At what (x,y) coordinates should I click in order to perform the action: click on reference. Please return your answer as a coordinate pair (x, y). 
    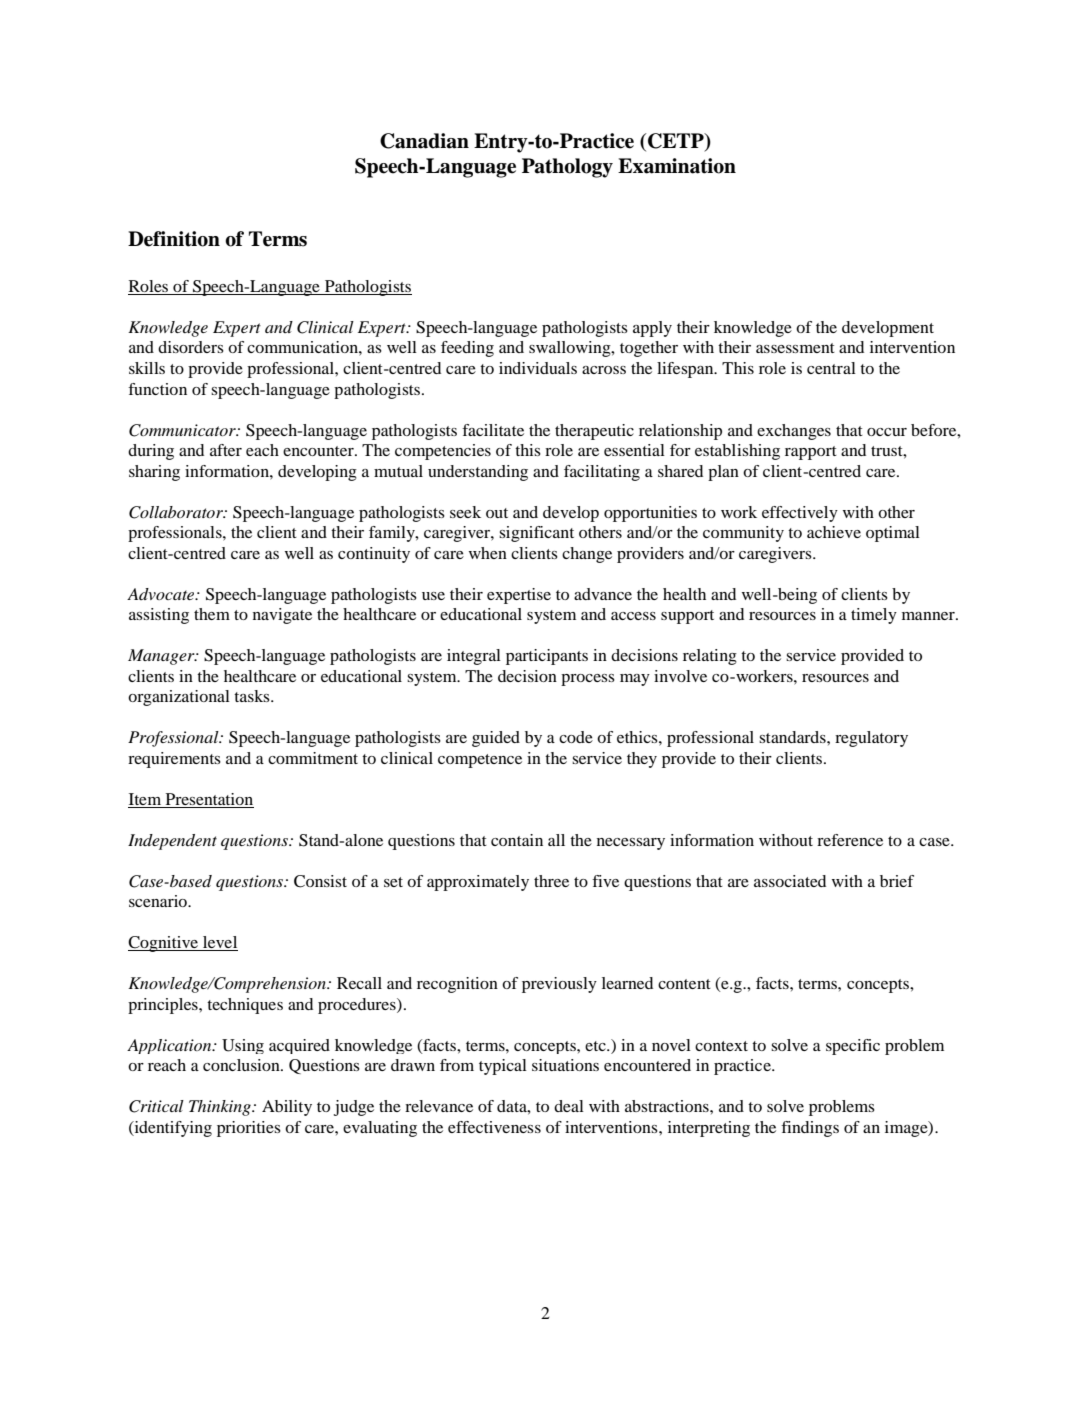
    Looking at the image, I should click on (850, 840).
